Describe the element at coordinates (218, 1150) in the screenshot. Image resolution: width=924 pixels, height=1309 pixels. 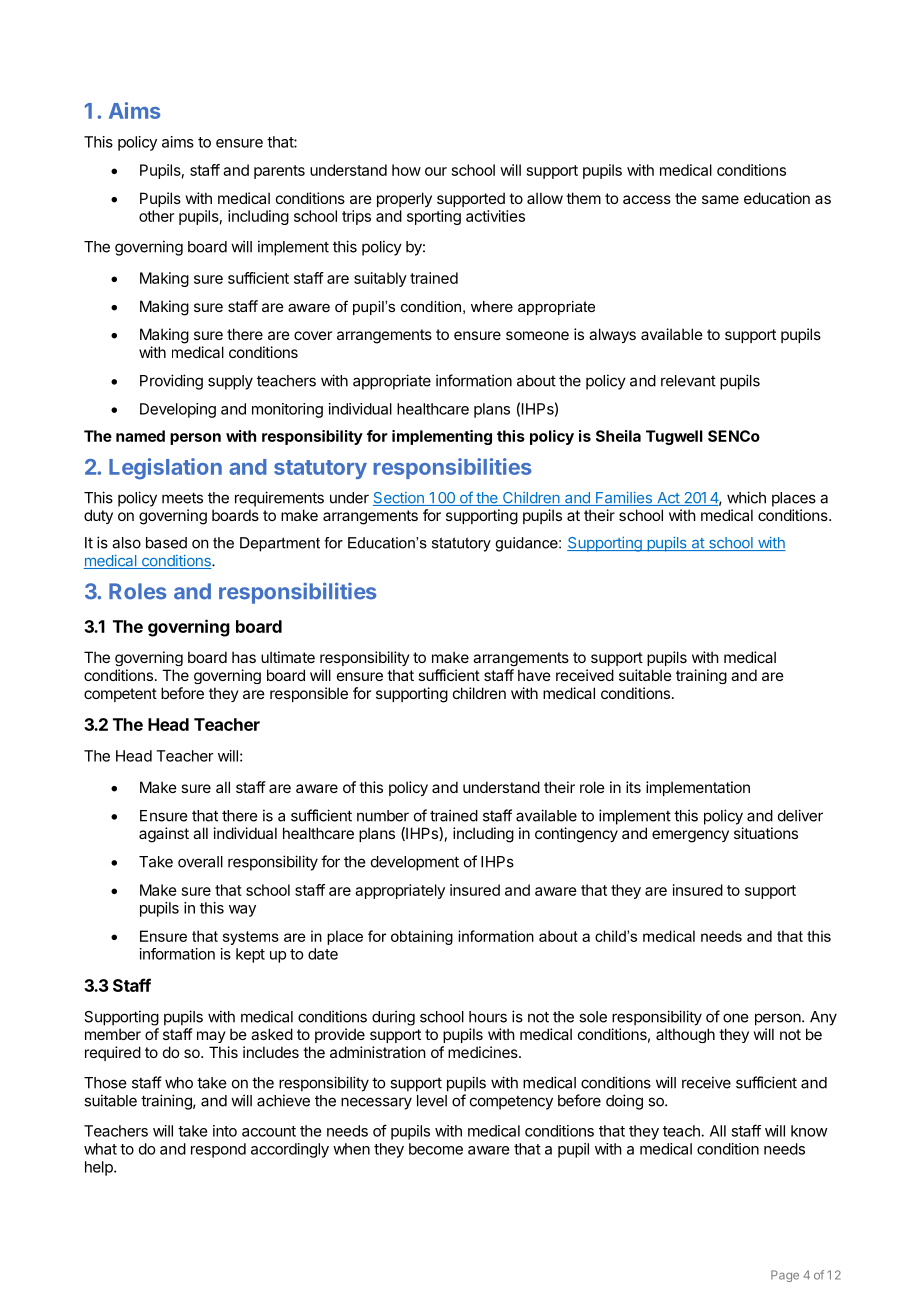
I see `respond` at that location.
